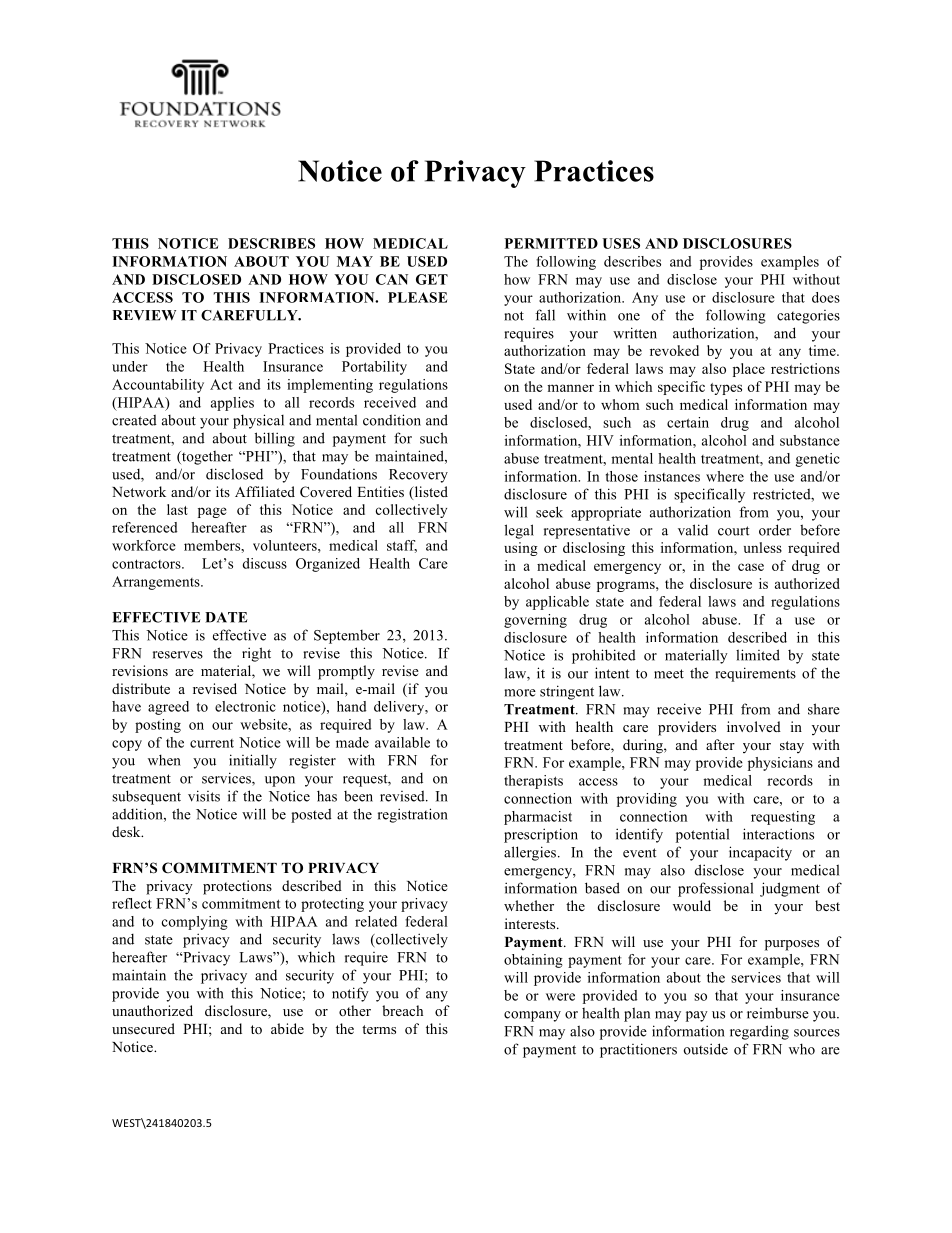 This screenshot has height=1233, width=952. Describe the element at coordinates (417, 297) in the screenshot. I see `PLEASE` at that location.
